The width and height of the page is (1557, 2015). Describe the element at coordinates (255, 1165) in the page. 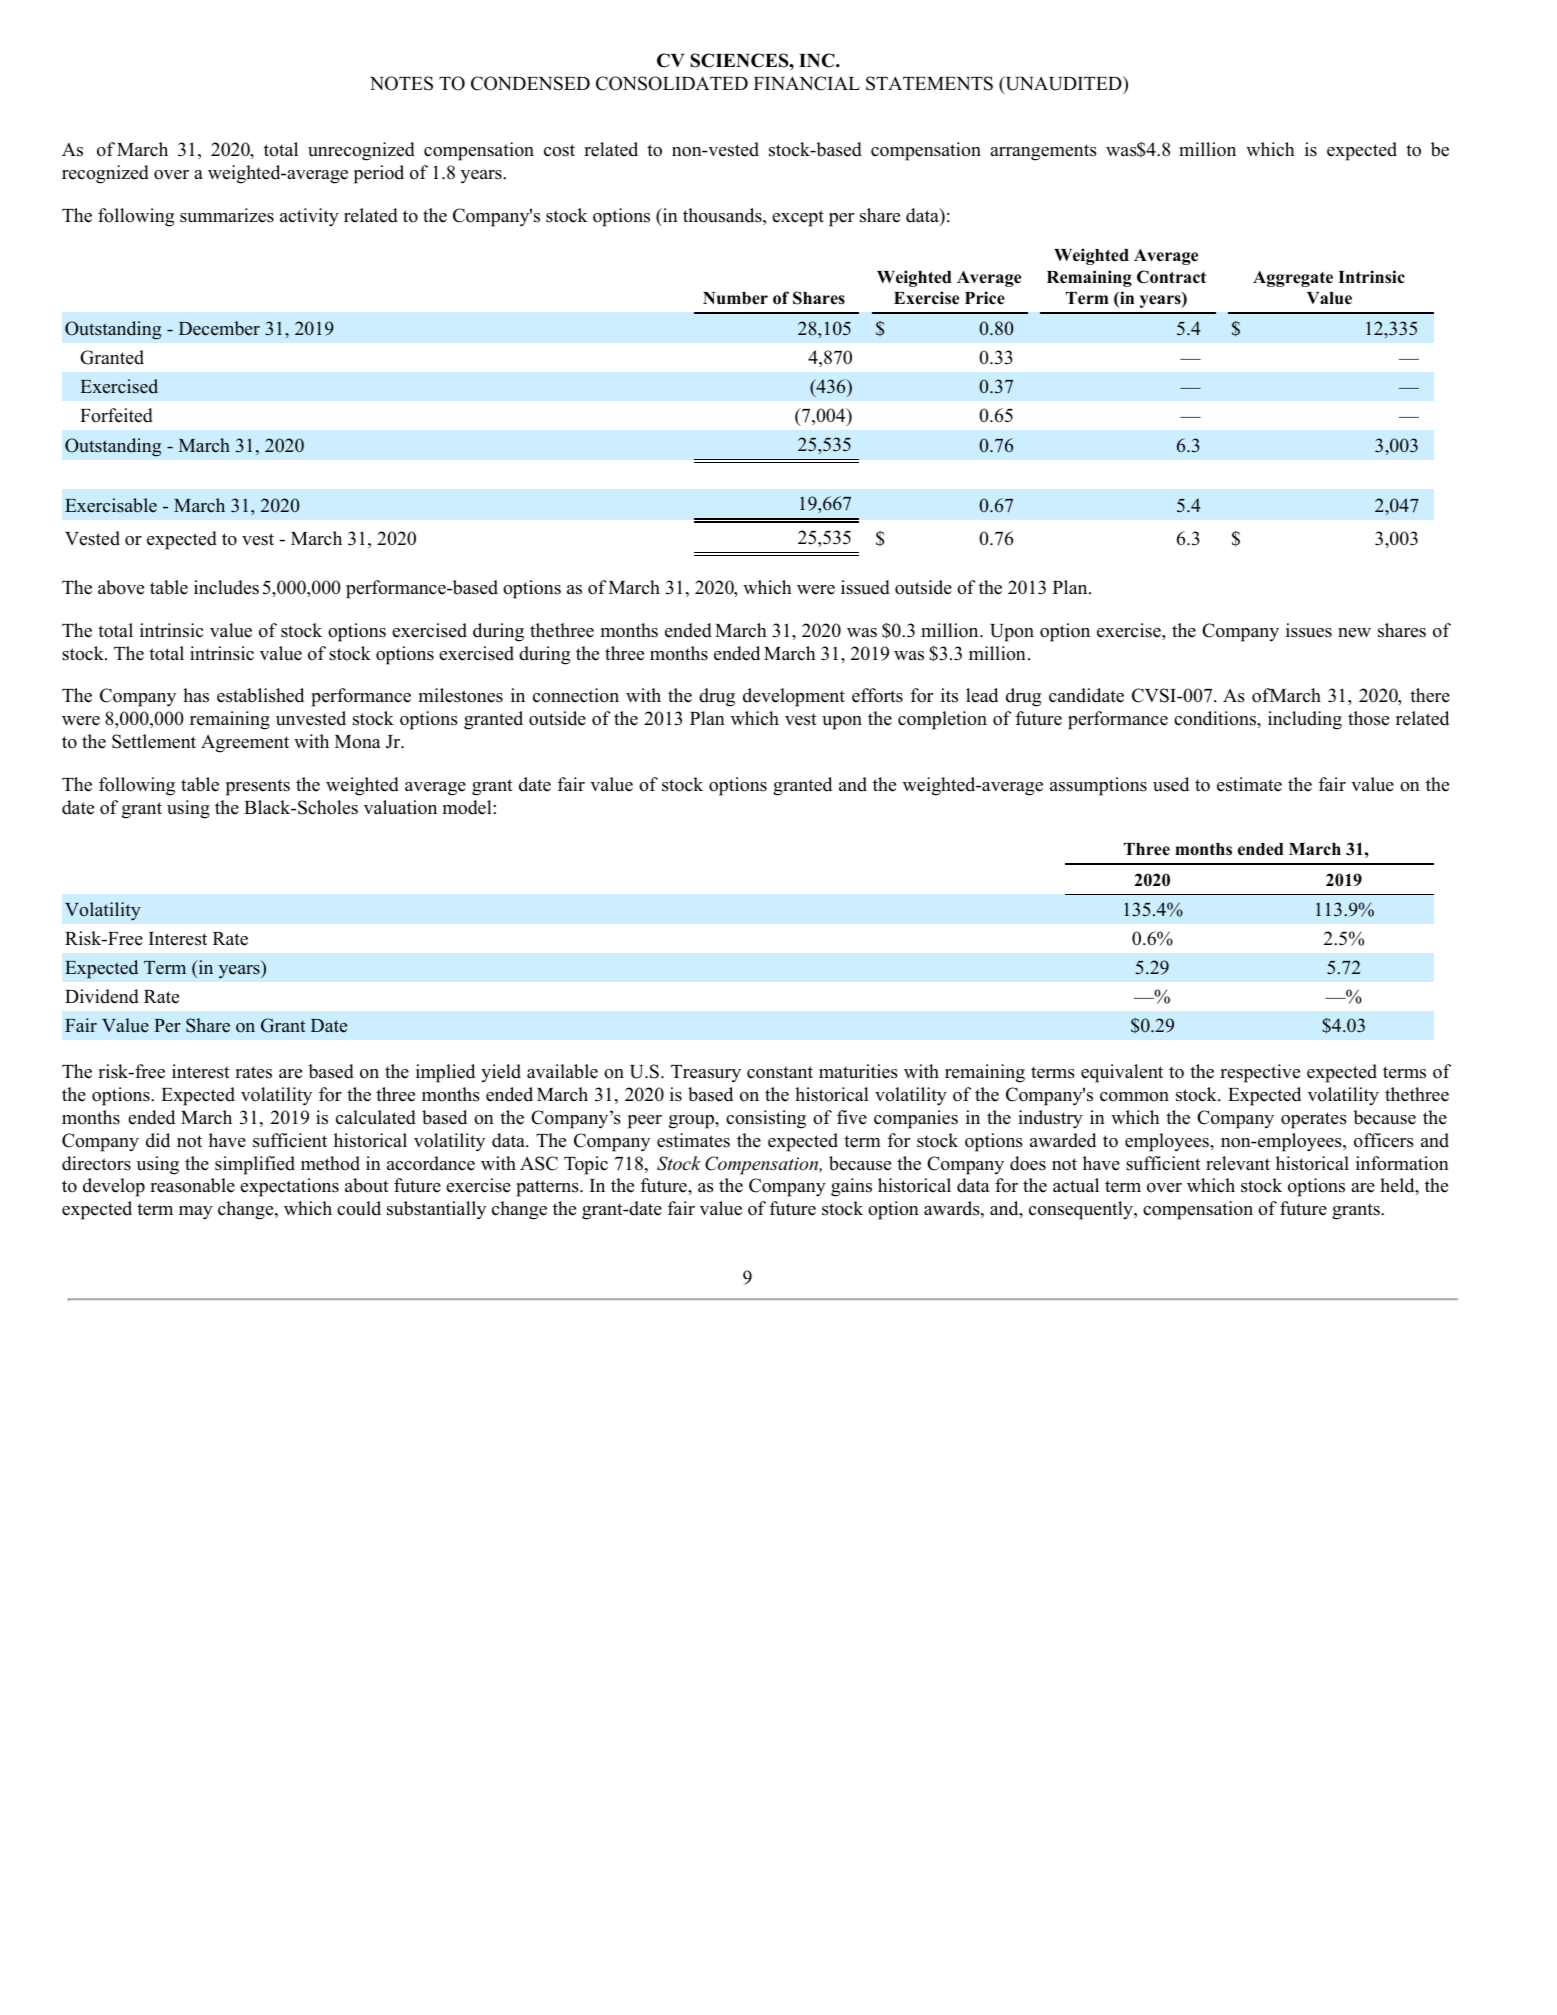

I see `simplified` at that location.
